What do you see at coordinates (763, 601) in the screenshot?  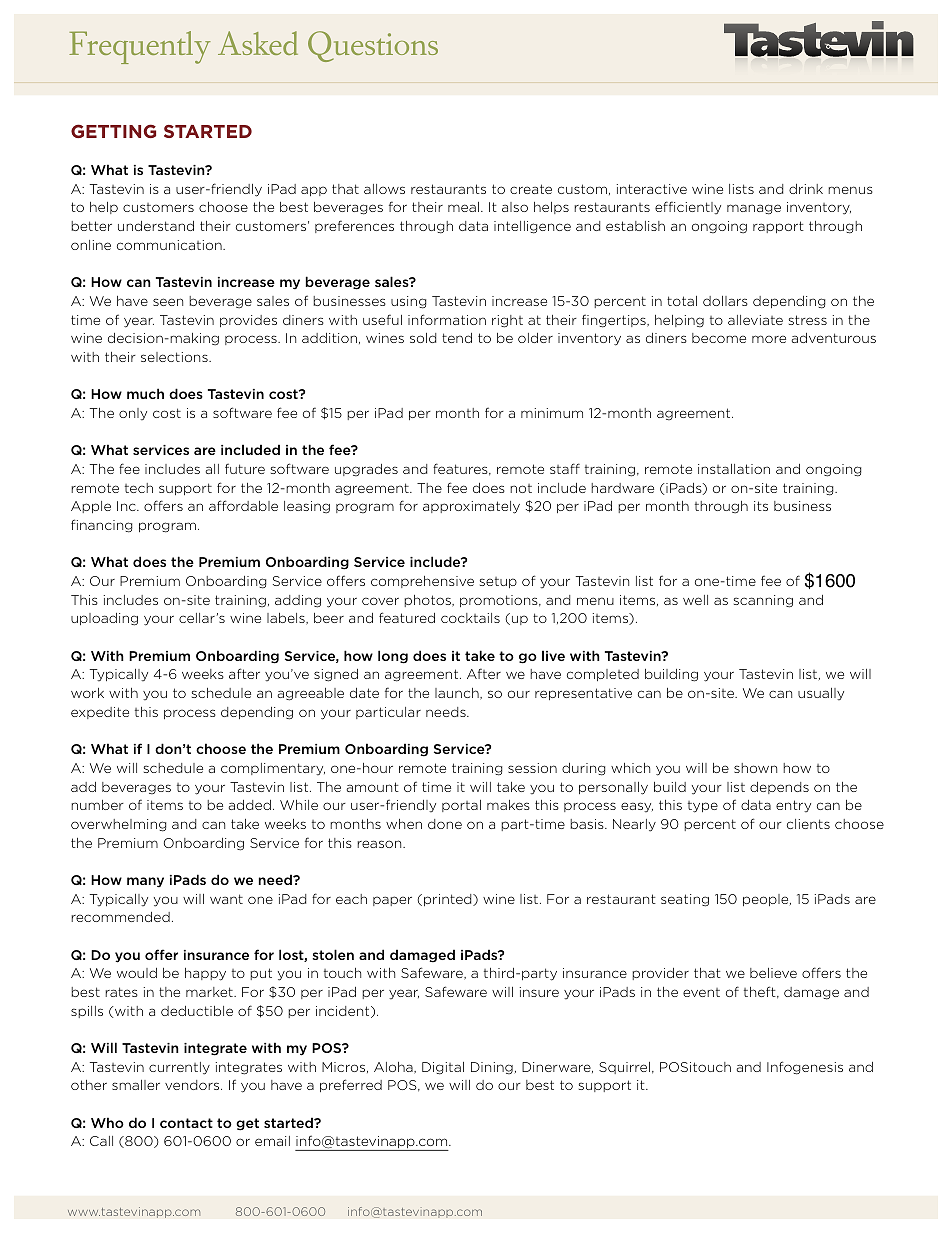 I see `scanning` at bounding box center [763, 601].
